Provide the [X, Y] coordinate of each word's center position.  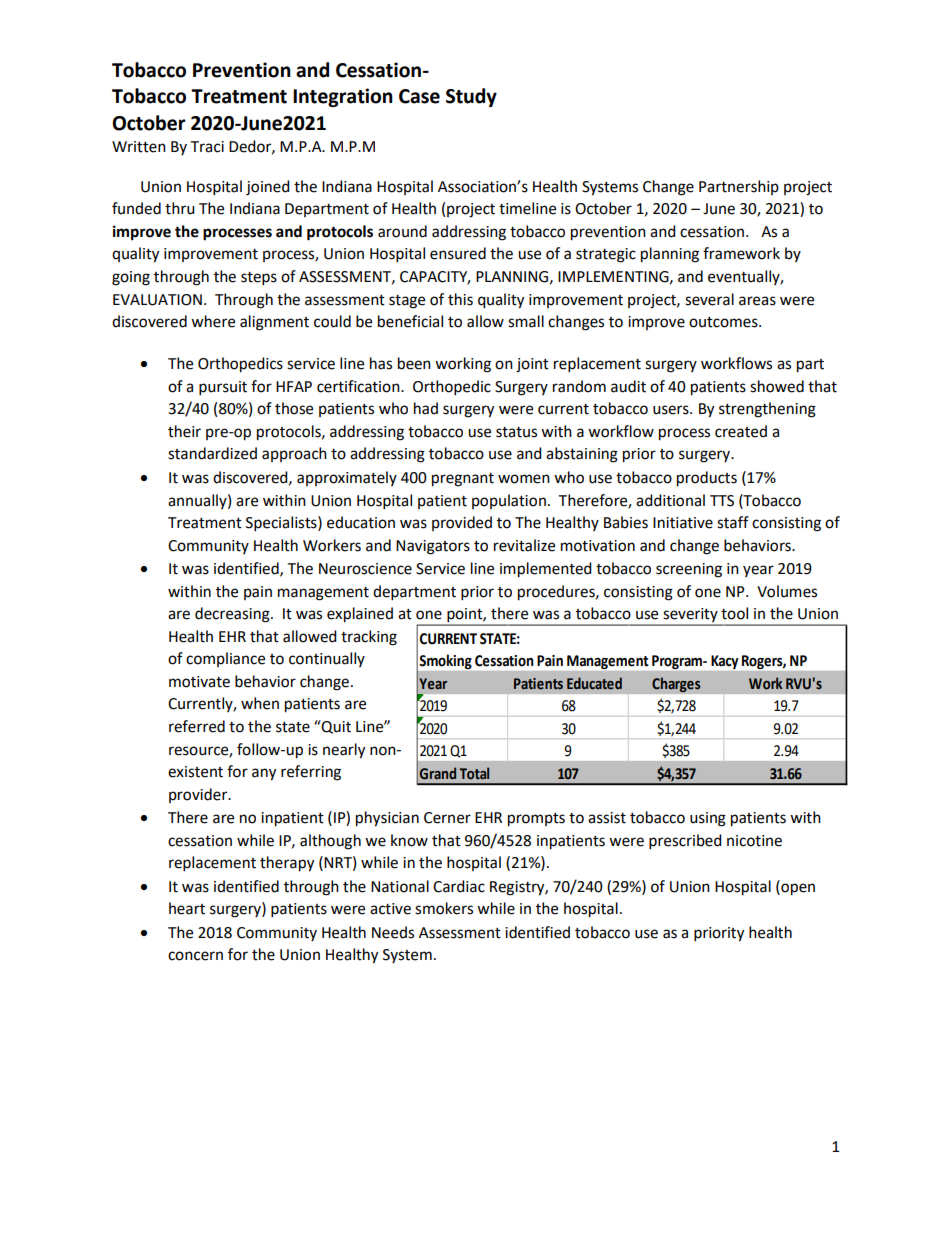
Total [474, 773]
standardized [212, 453]
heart [187, 908]
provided [462, 523]
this [460, 299]
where [213, 321]
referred [197, 726]
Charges [676, 685]
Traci [207, 147]
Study [471, 97]
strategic [606, 255]
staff [733, 522]
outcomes [724, 322]
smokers [444, 908]
